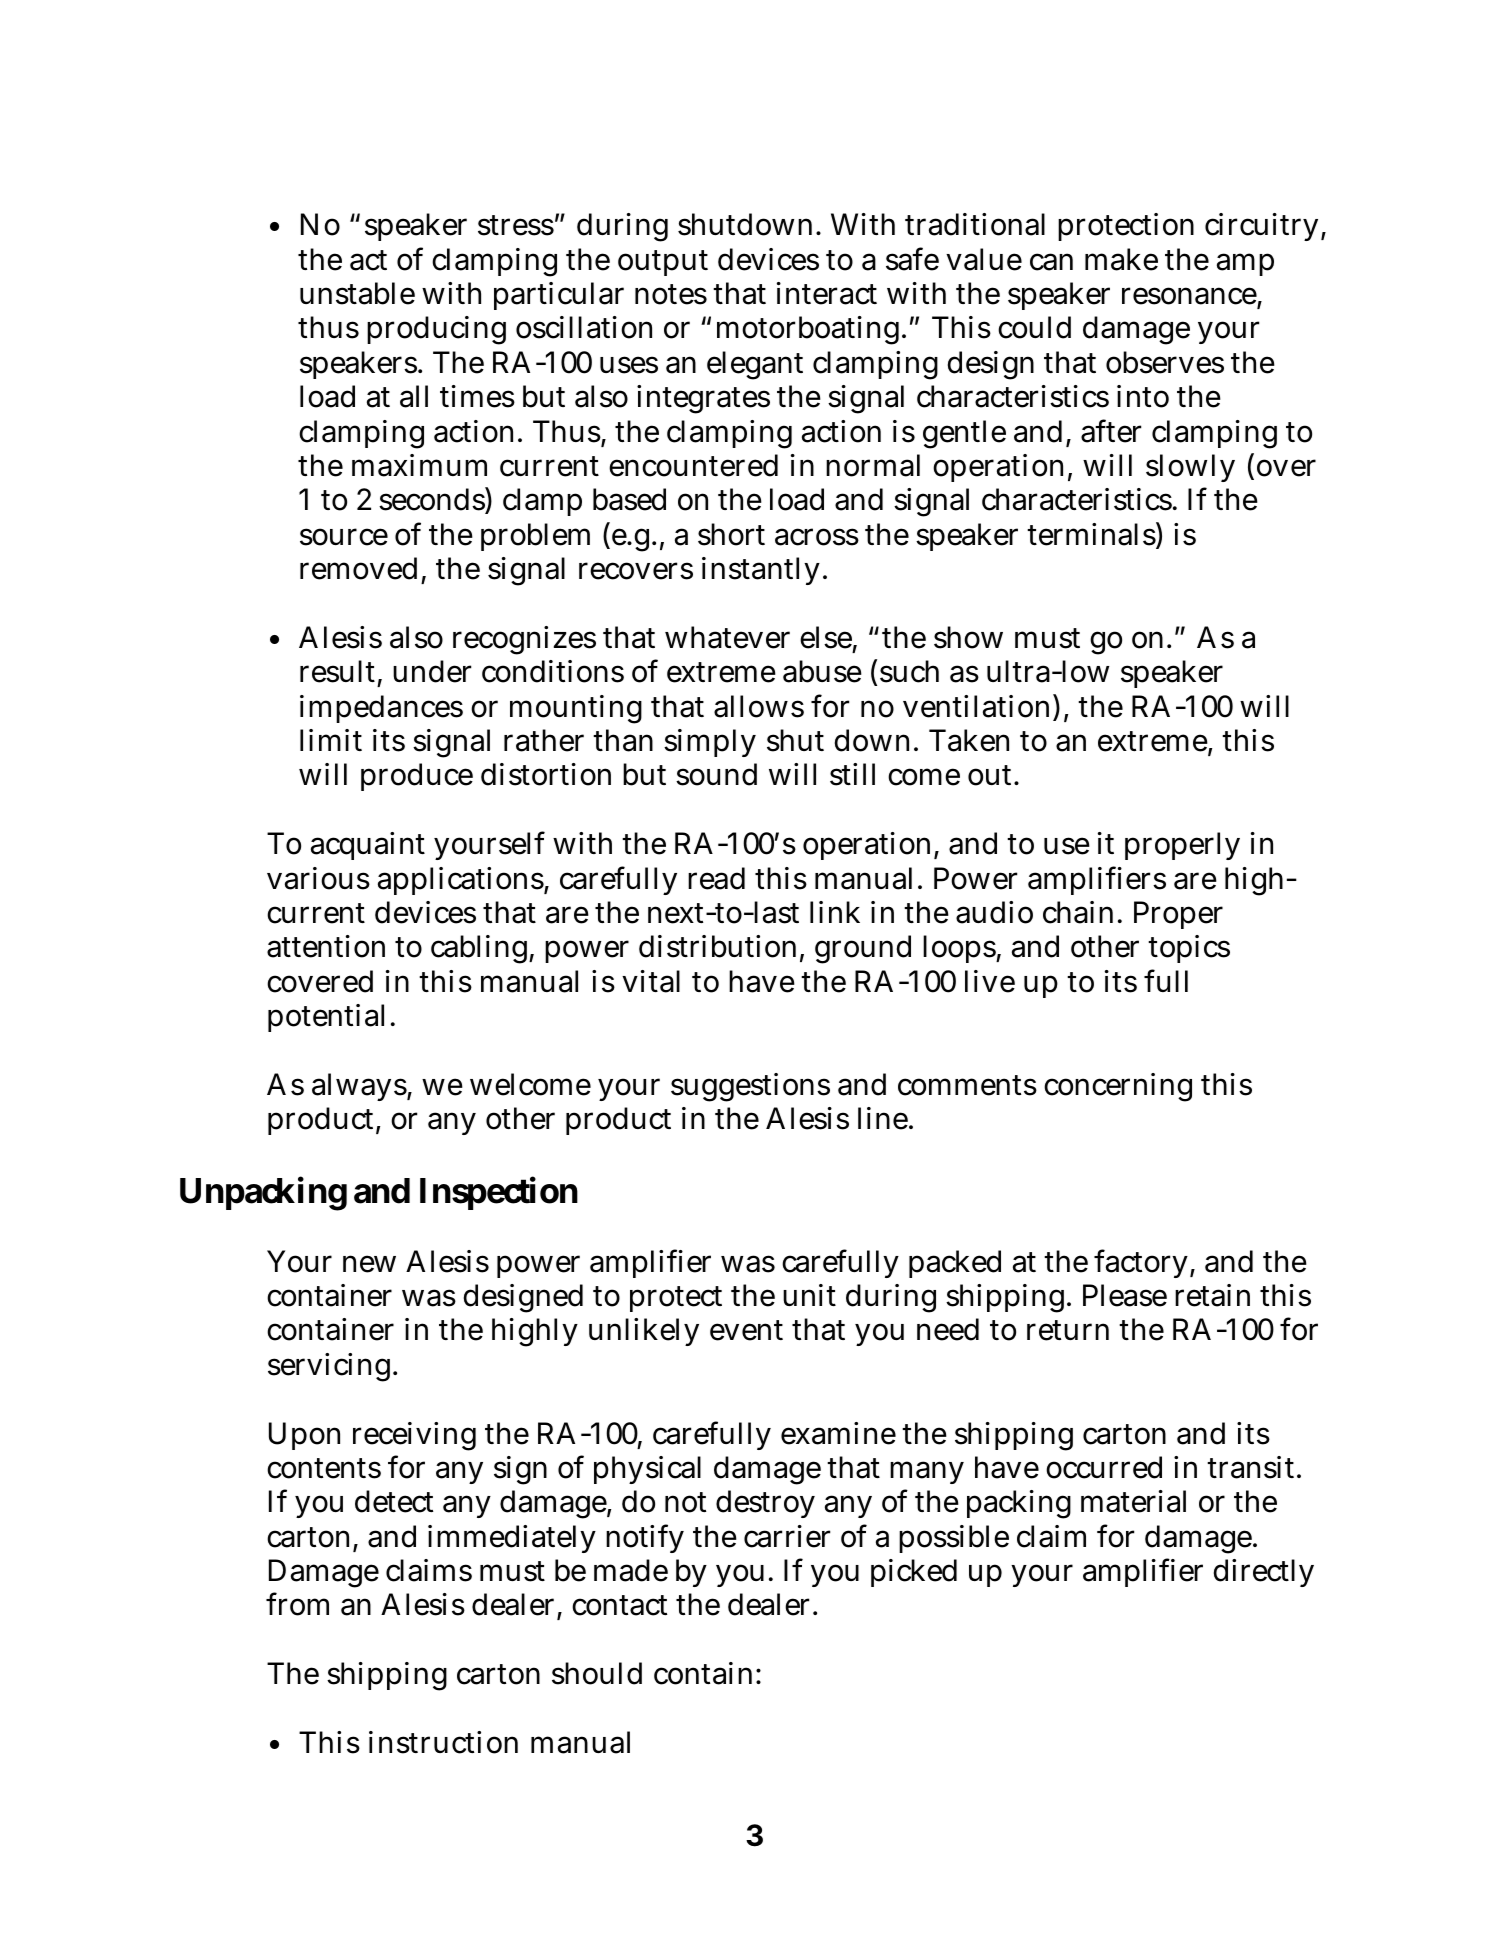 This screenshot has width=1503, height=1945. What do you see at coordinates (443, 1742) in the screenshot?
I see `instruction` at bounding box center [443, 1742].
